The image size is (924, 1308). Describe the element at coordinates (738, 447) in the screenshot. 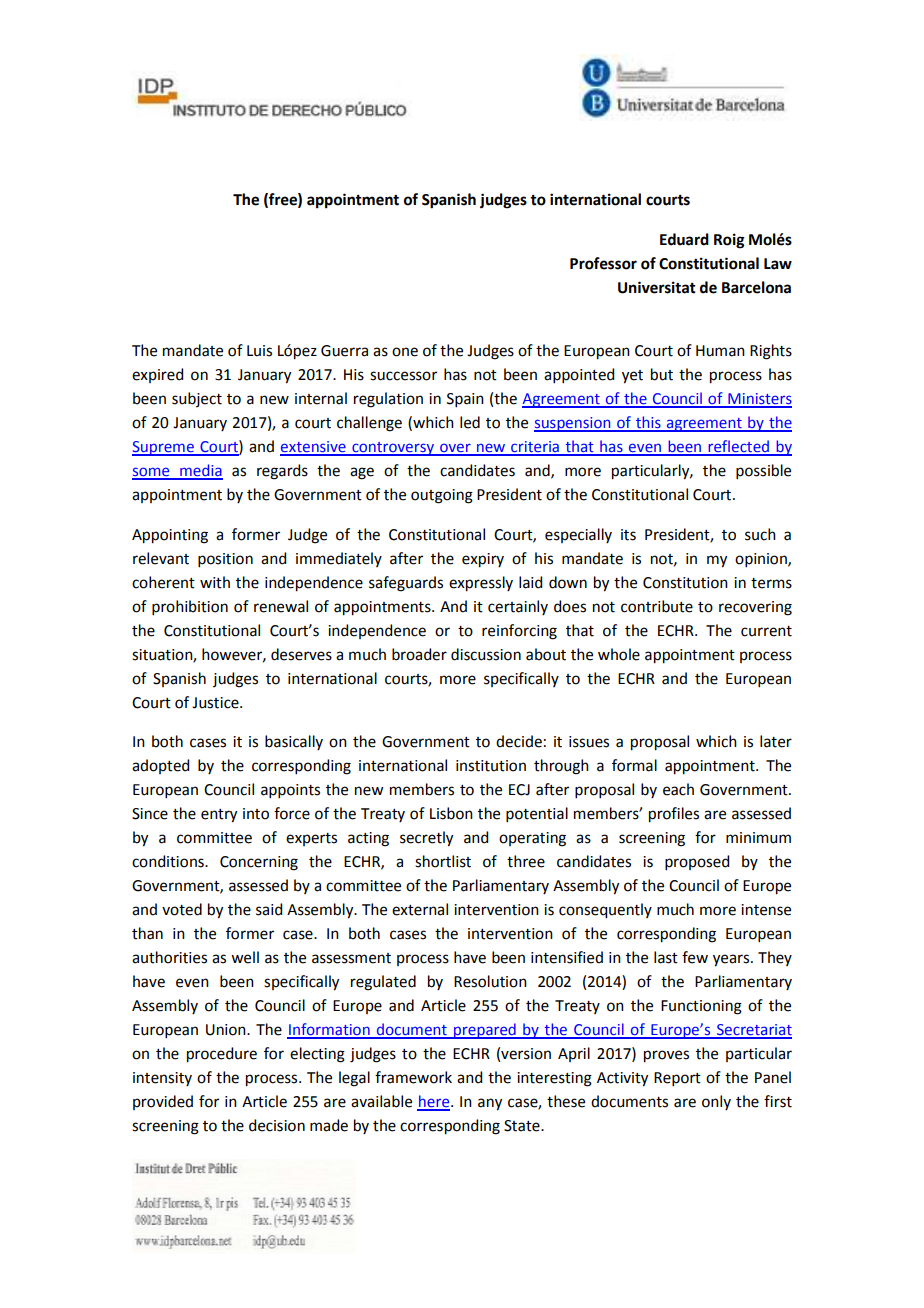

I see `reflected` at that location.
